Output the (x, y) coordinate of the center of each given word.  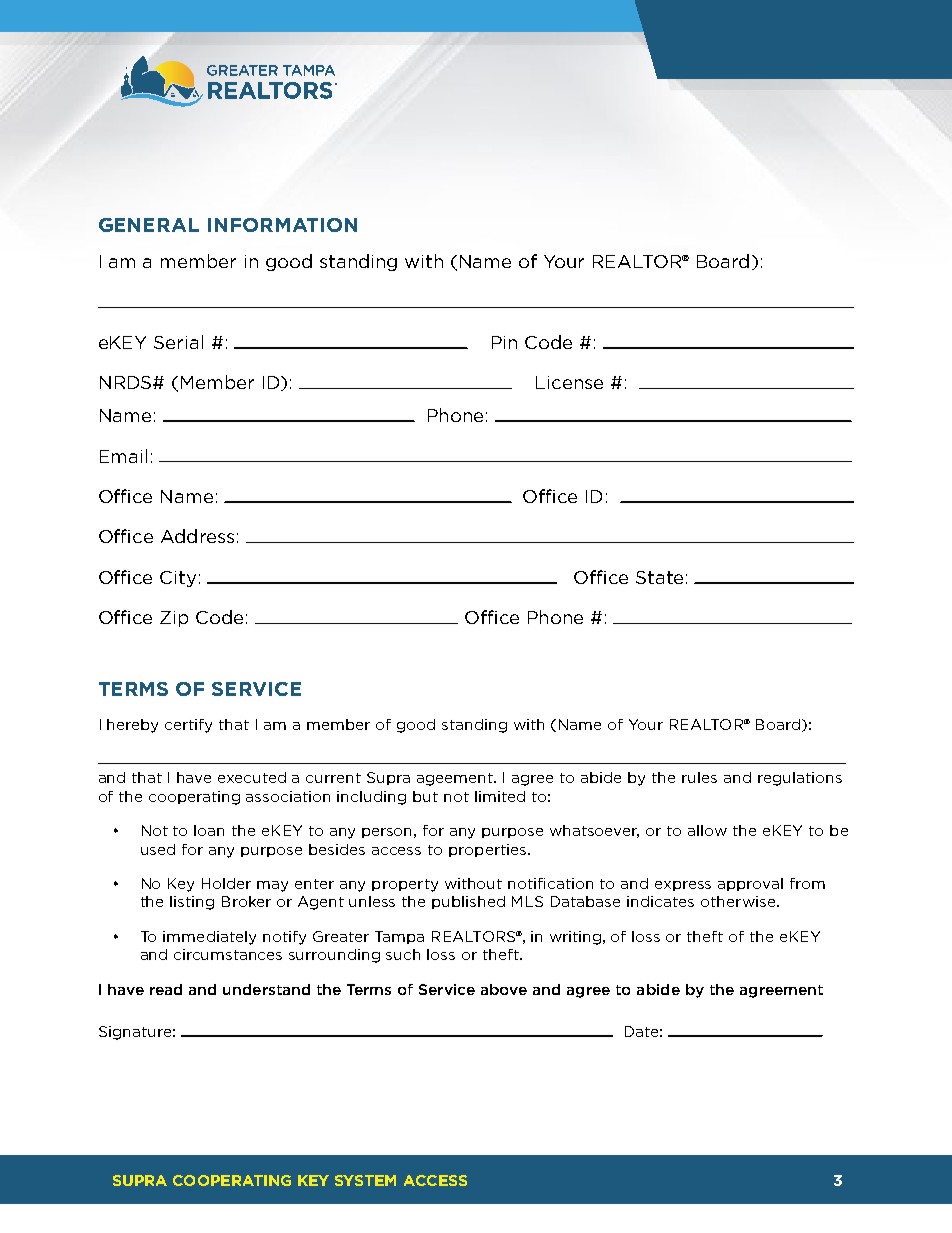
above (504, 989)
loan (209, 830)
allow (707, 830)
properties (489, 850)
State (659, 577)
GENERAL (149, 225)
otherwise (739, 901)
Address (197, 536)
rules (699, 777)
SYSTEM (365, 1180)
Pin (504, 342)
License (569, 382)
